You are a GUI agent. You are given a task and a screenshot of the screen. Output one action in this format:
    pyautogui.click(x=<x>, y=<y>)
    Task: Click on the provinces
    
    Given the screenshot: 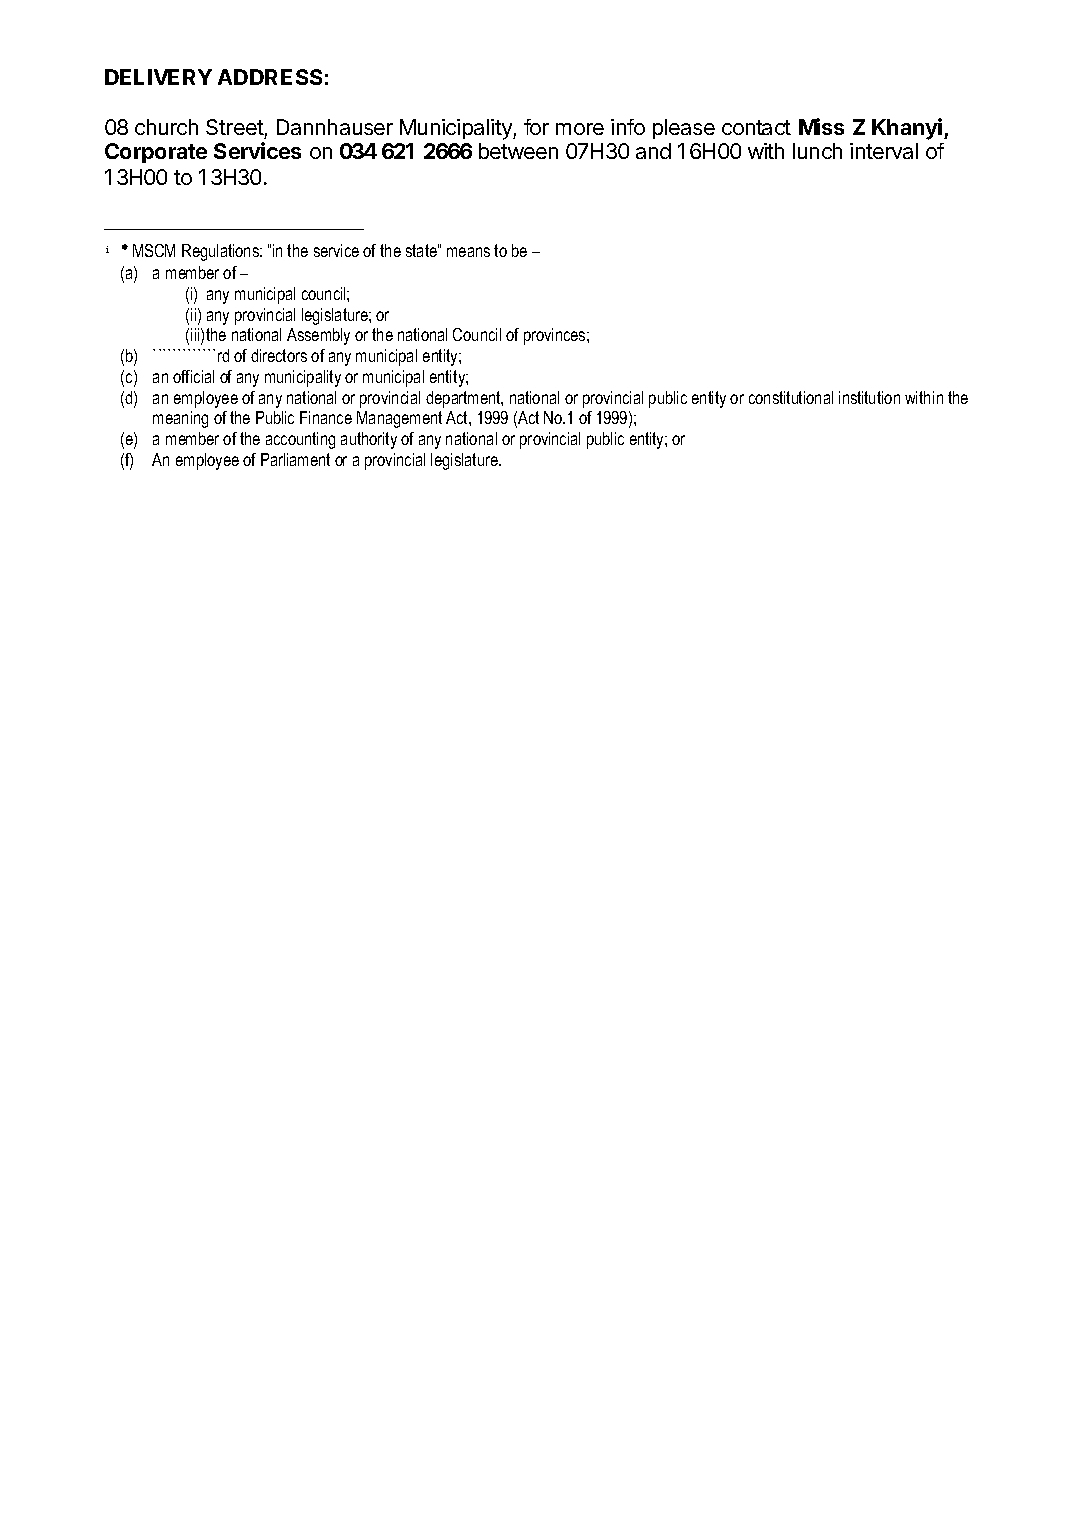 What is the action you would take?
    pyautogui.click(x=556, y=336)
